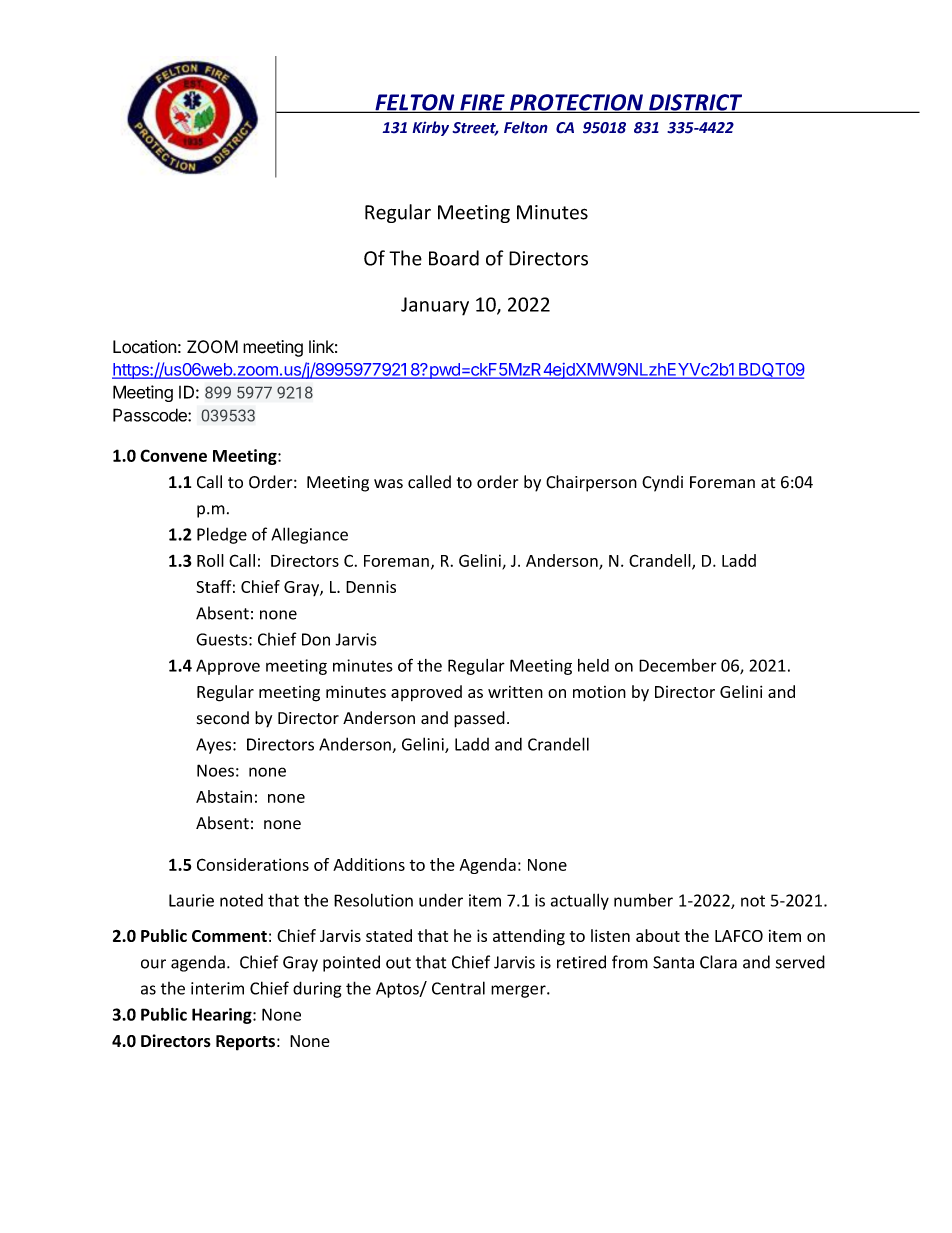  I want to click on Kirby, so click(430, 128).
